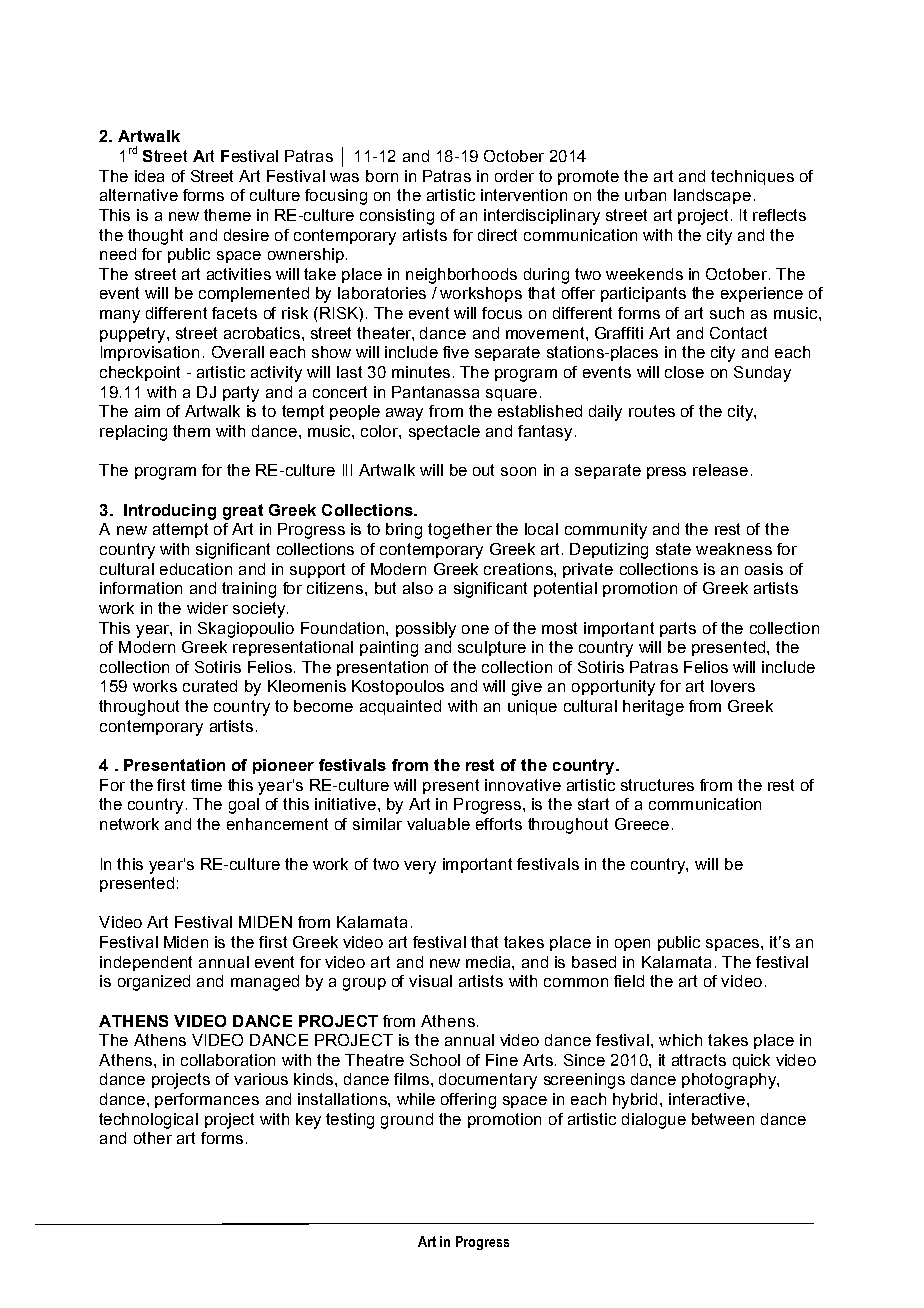 The width and height of the screenshot is (924, 1308). I want to click on performances, so click(207, 1100).
